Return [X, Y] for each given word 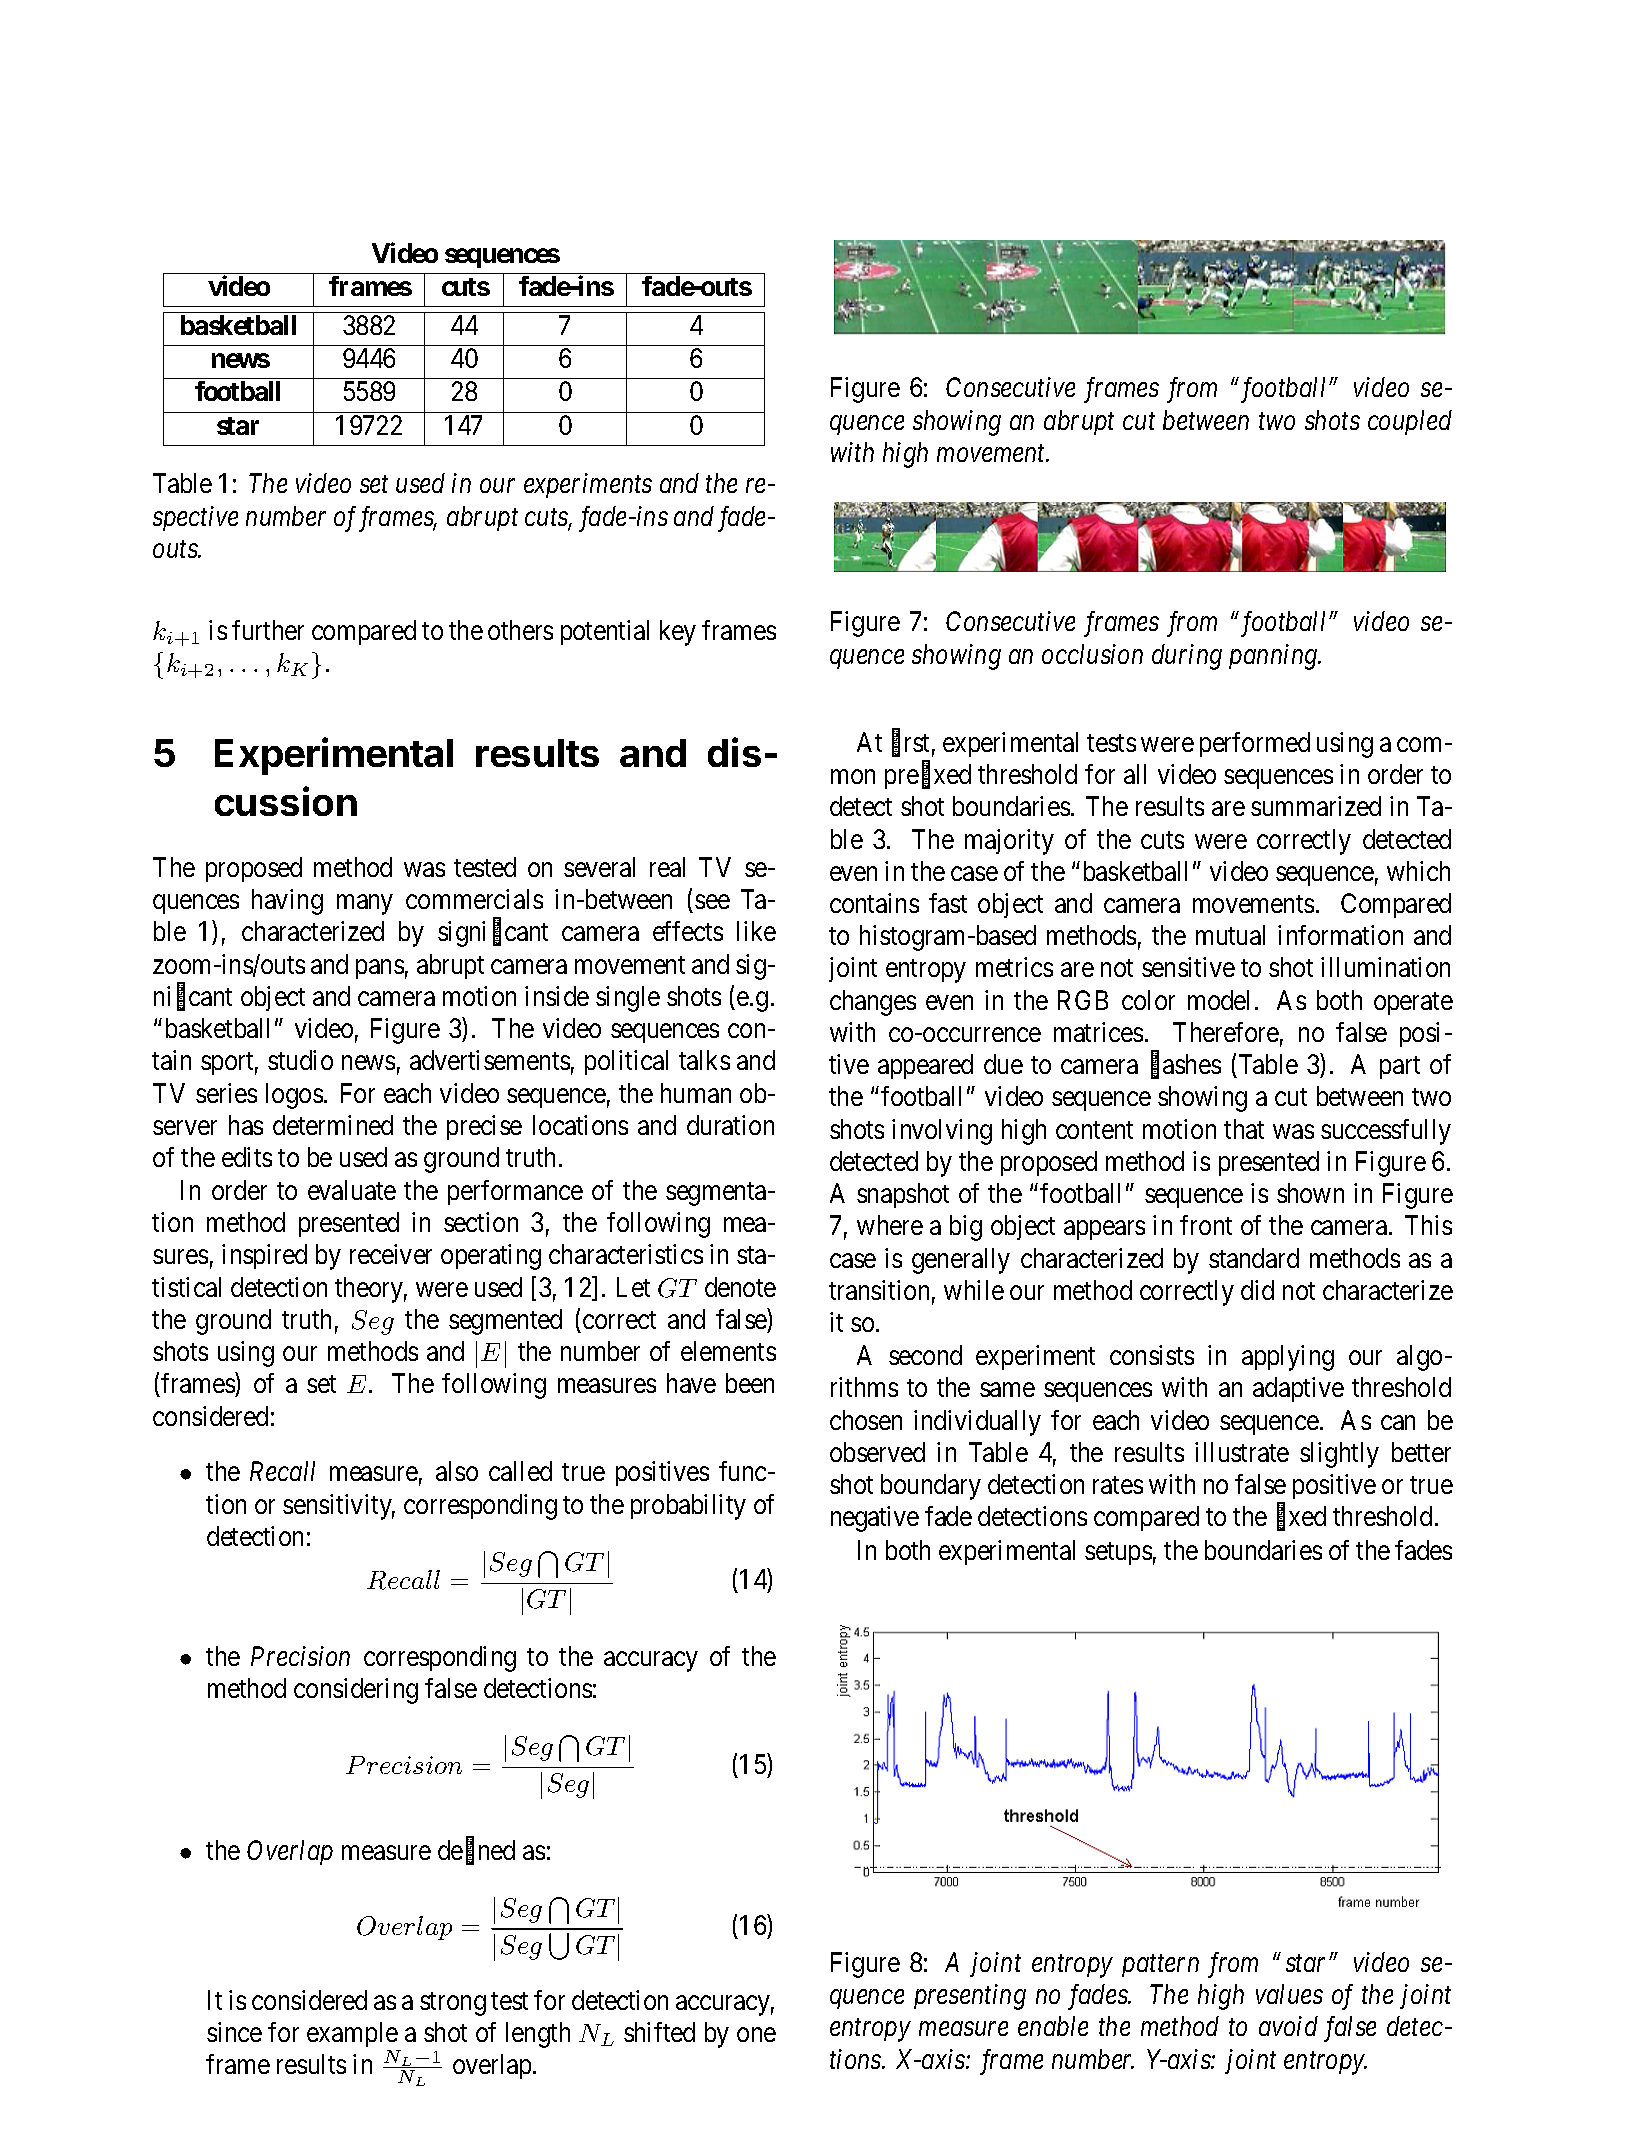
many [364, 905]
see [712, 902]
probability [688, 1507]
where [890, 1225]
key [678, 633]
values [1289, 1994]
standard [1254, 1258]
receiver [391, 1254]
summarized [1316, 806]
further [268, 630]
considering [356, 1691]
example [353, 2036]
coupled [1410, 422]
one [756, 2035]
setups [1118, 1553]
